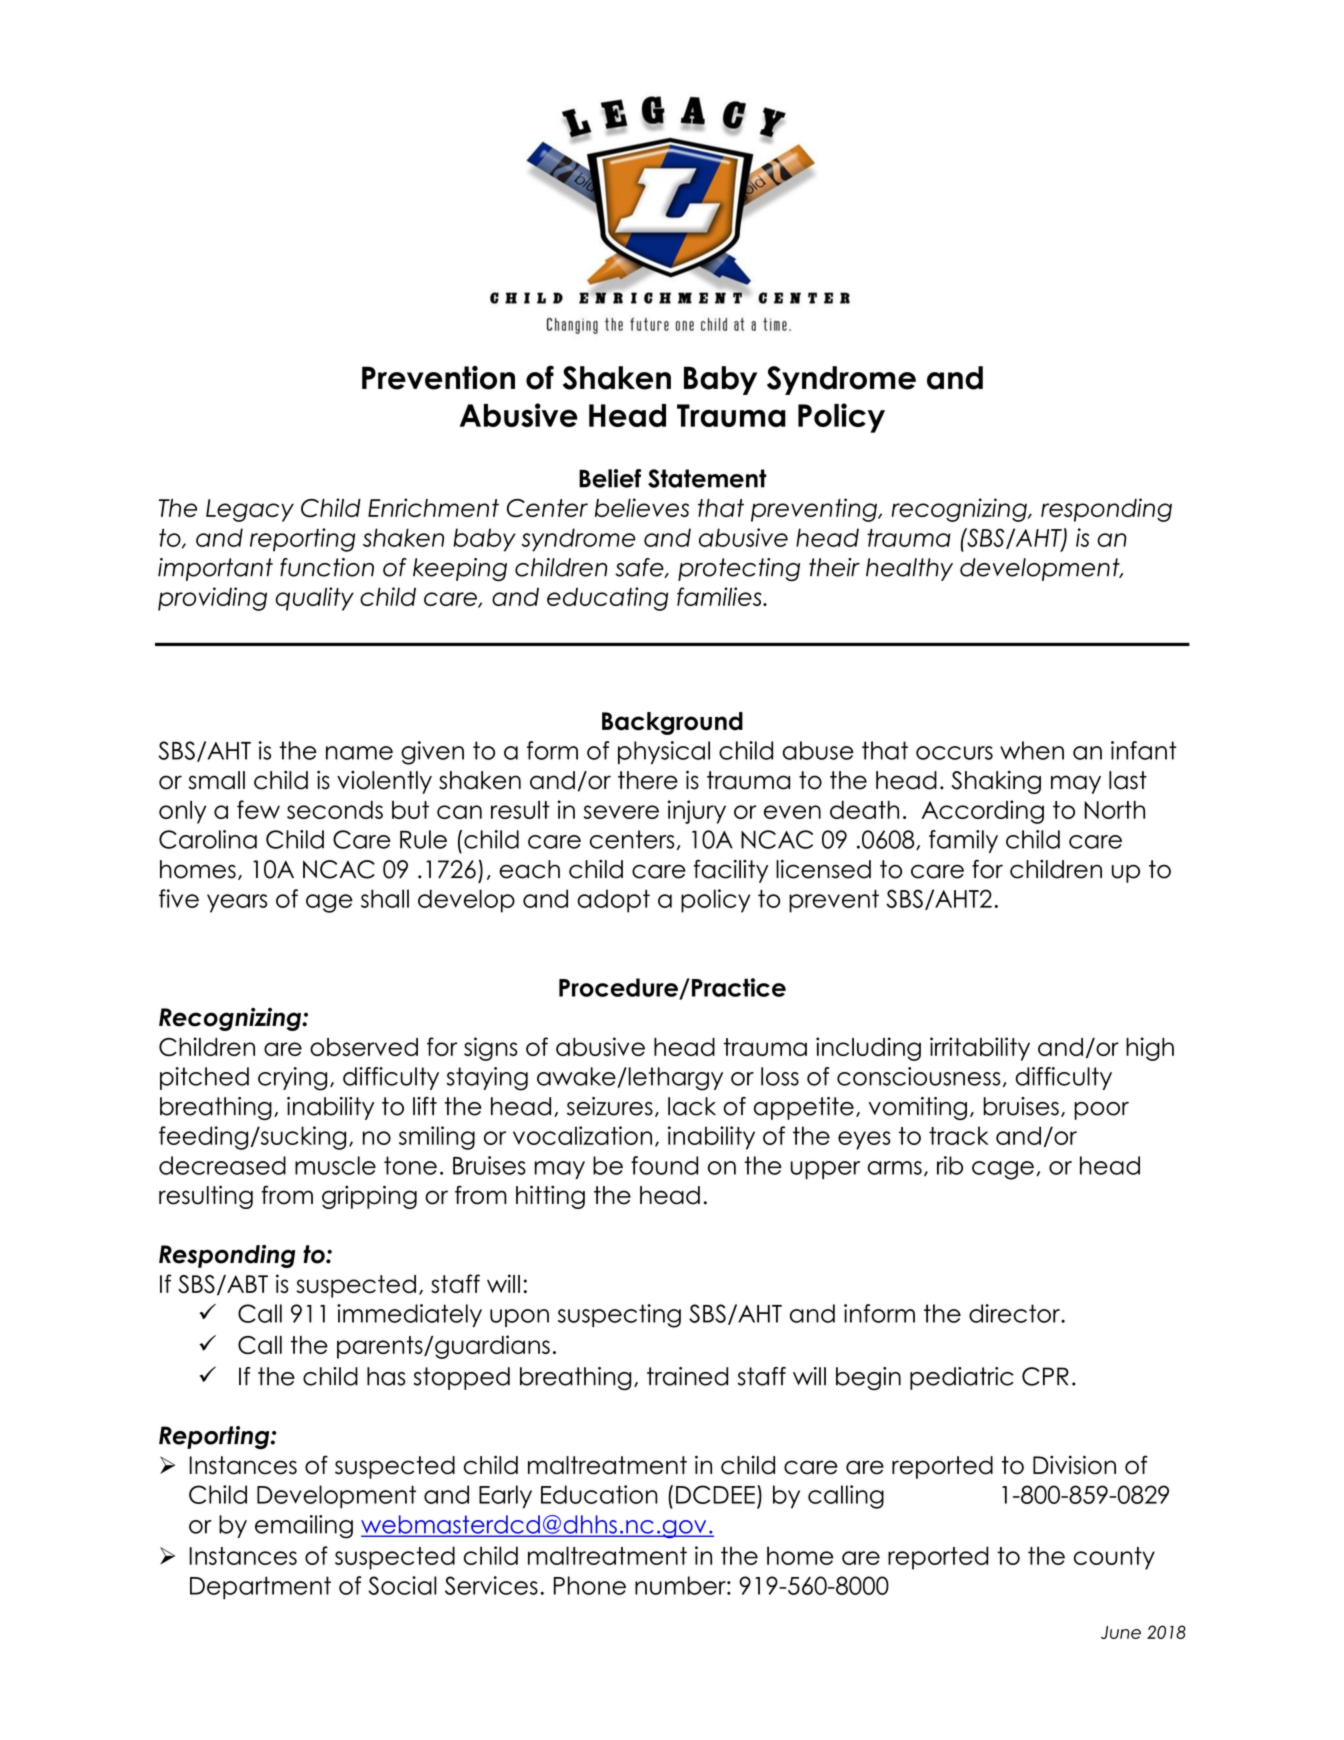 This page has width=1344, height=1740. Describe the element at coordinates (909, 569) in the page. I see `healthy` at that location.
